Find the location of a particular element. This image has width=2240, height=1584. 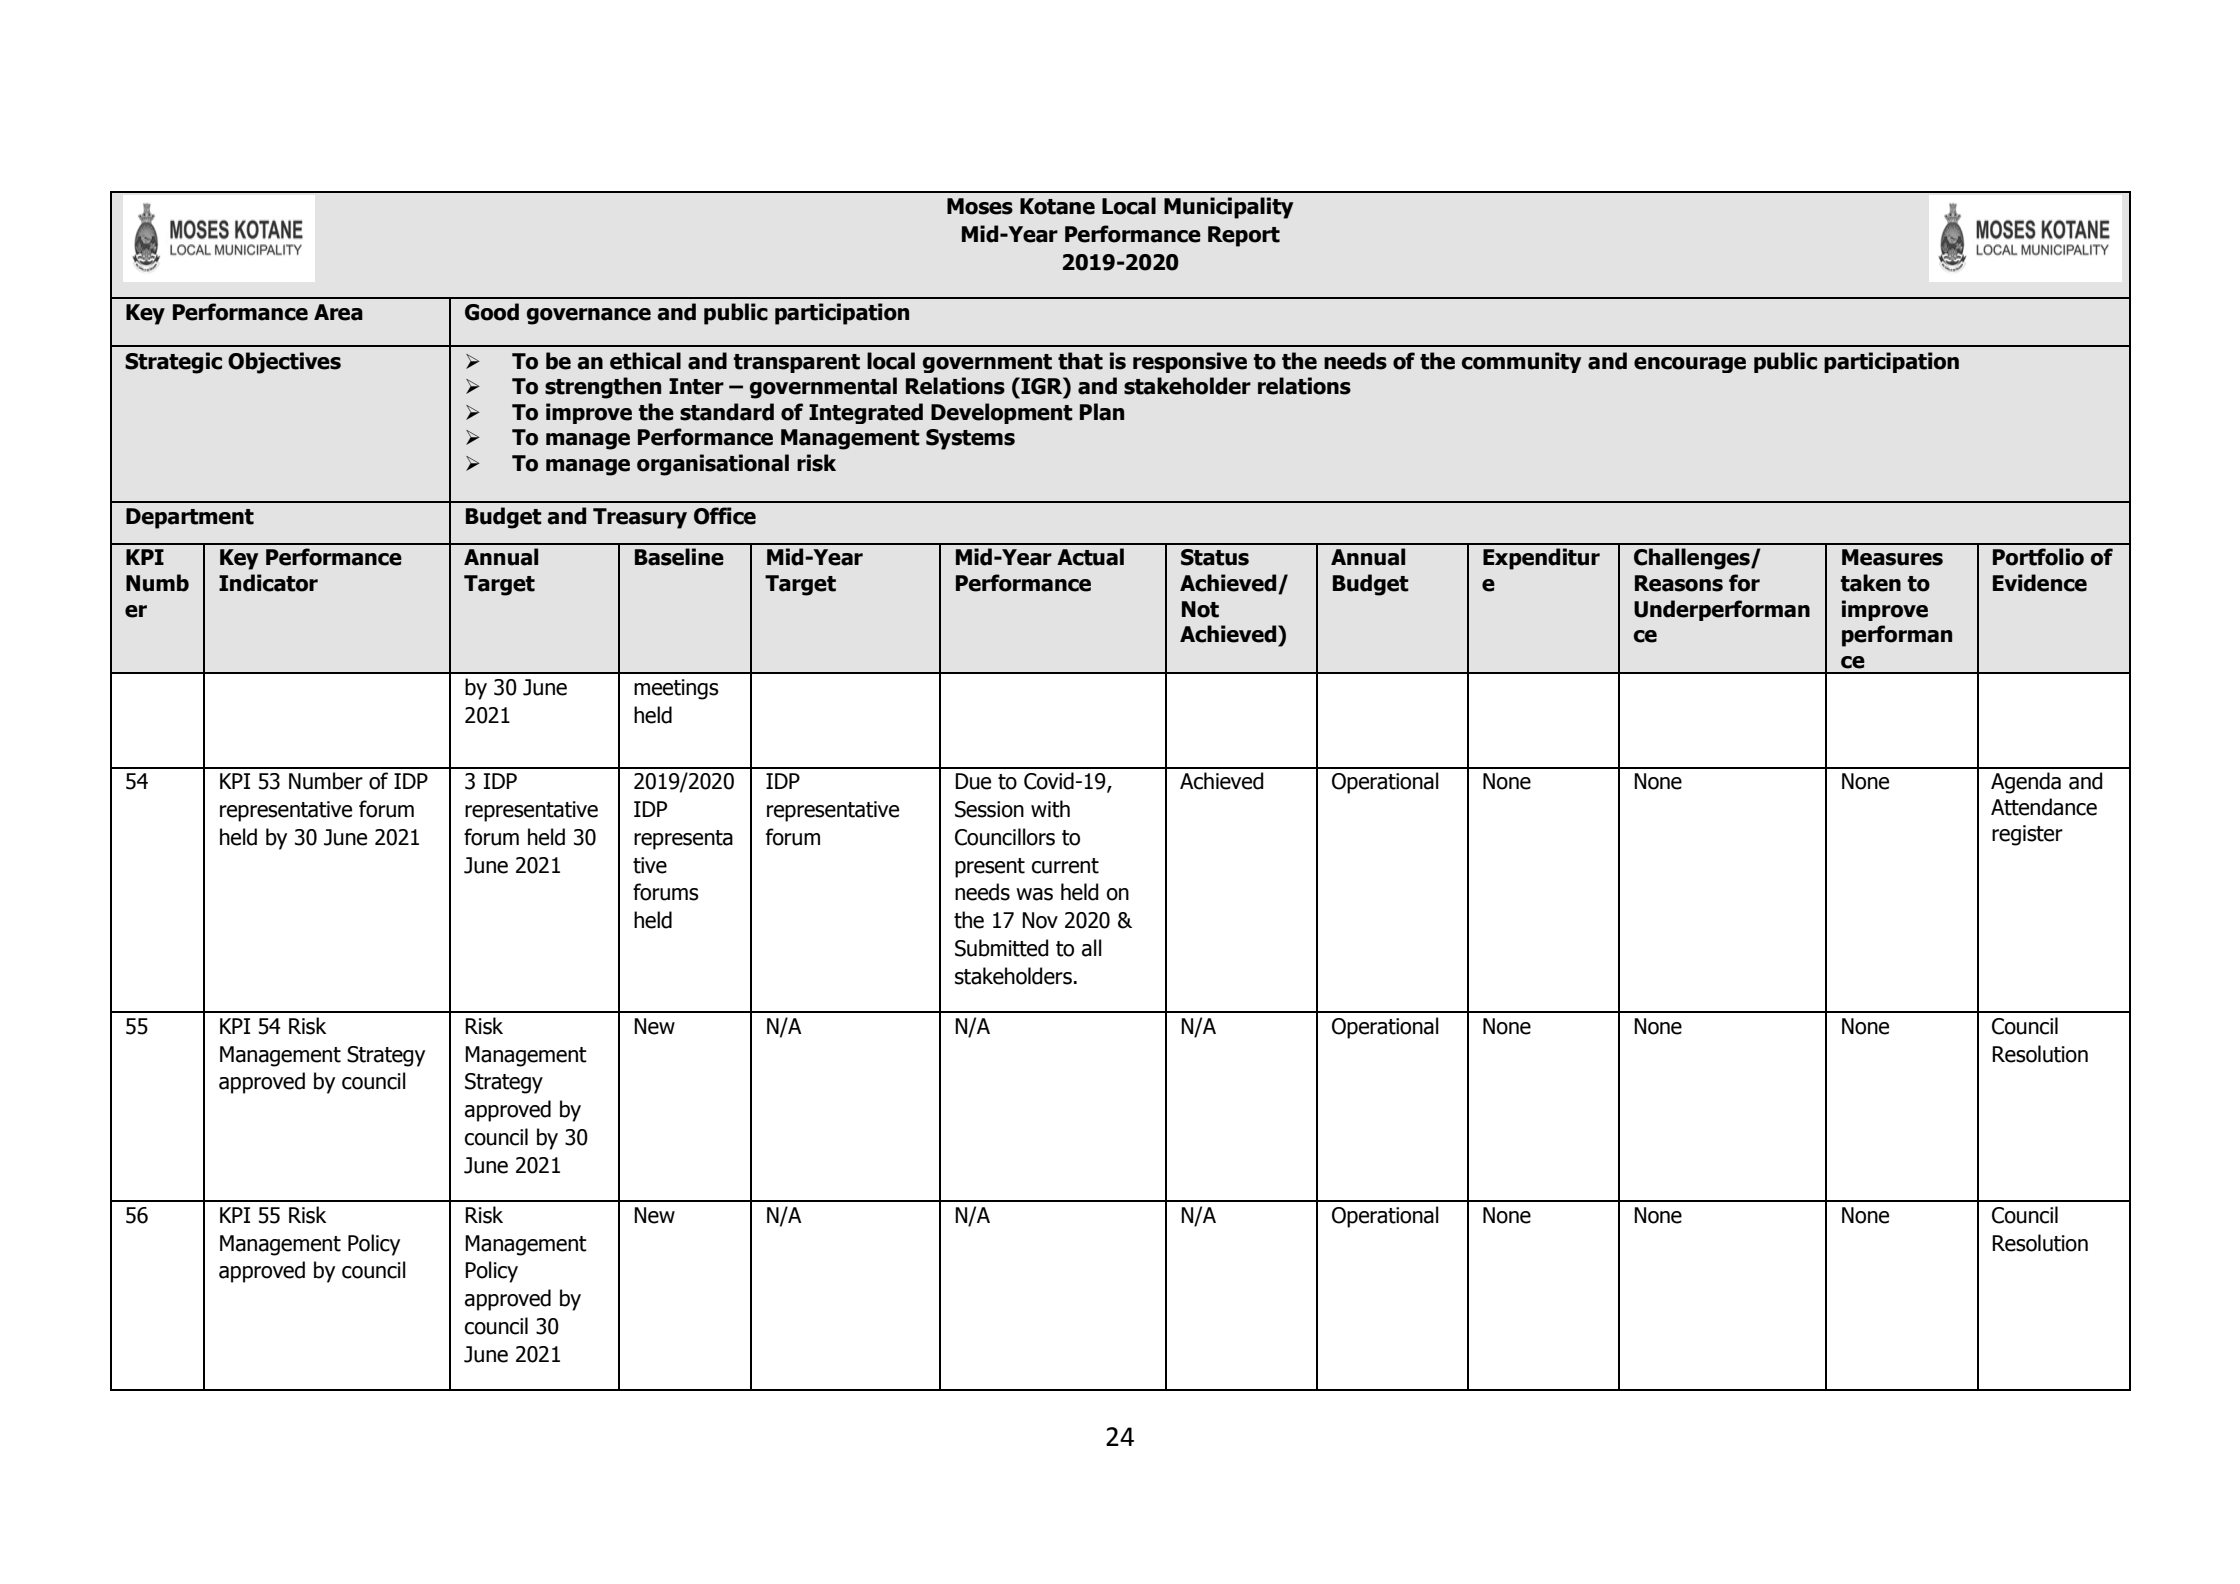

Report is located at coordinates (1244, 236).
